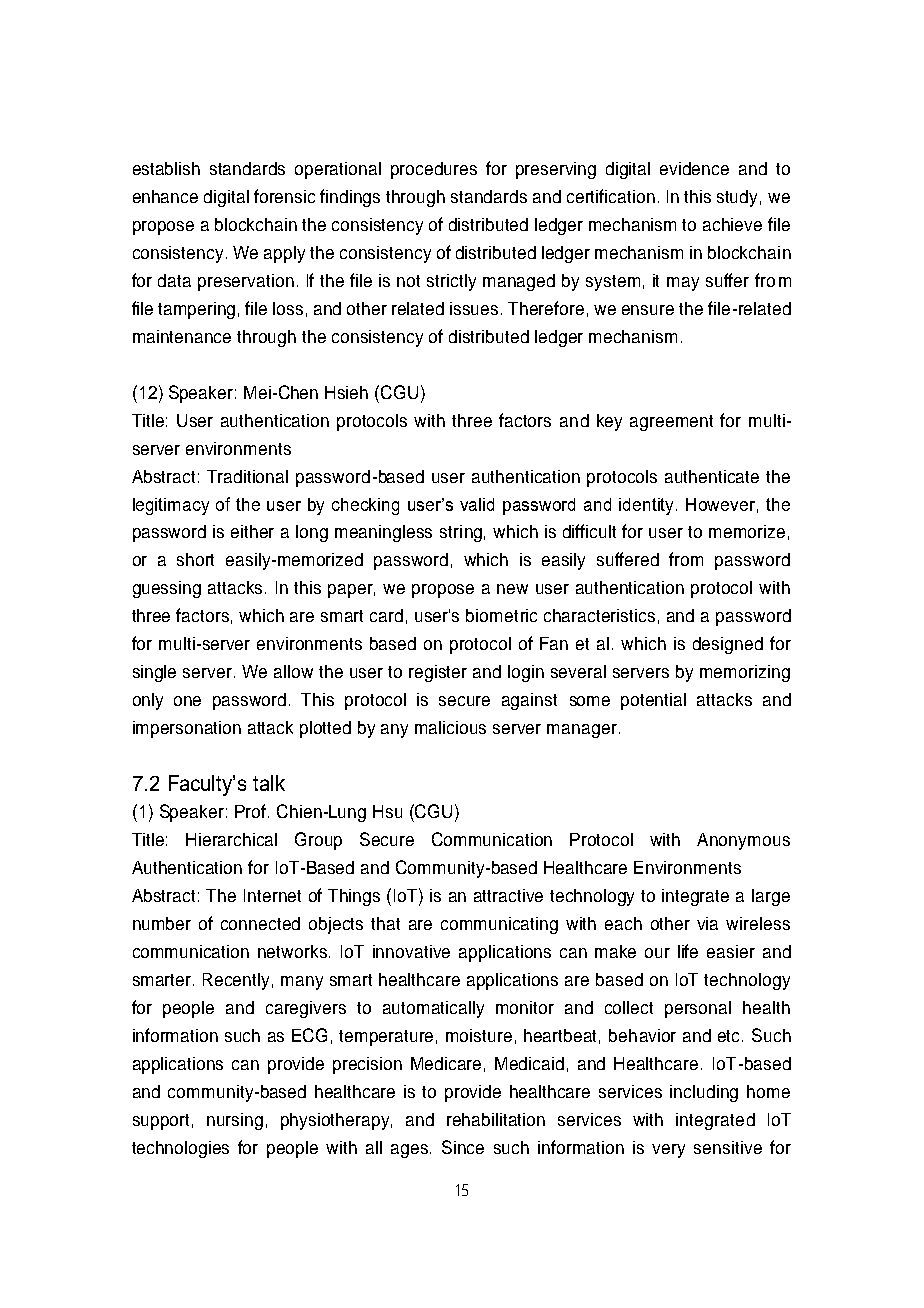 This document has width=924, height=1308. What do you see at coordinates (387, 811) in the document?
I see `Hsu` at bounding box center [387, 811].
